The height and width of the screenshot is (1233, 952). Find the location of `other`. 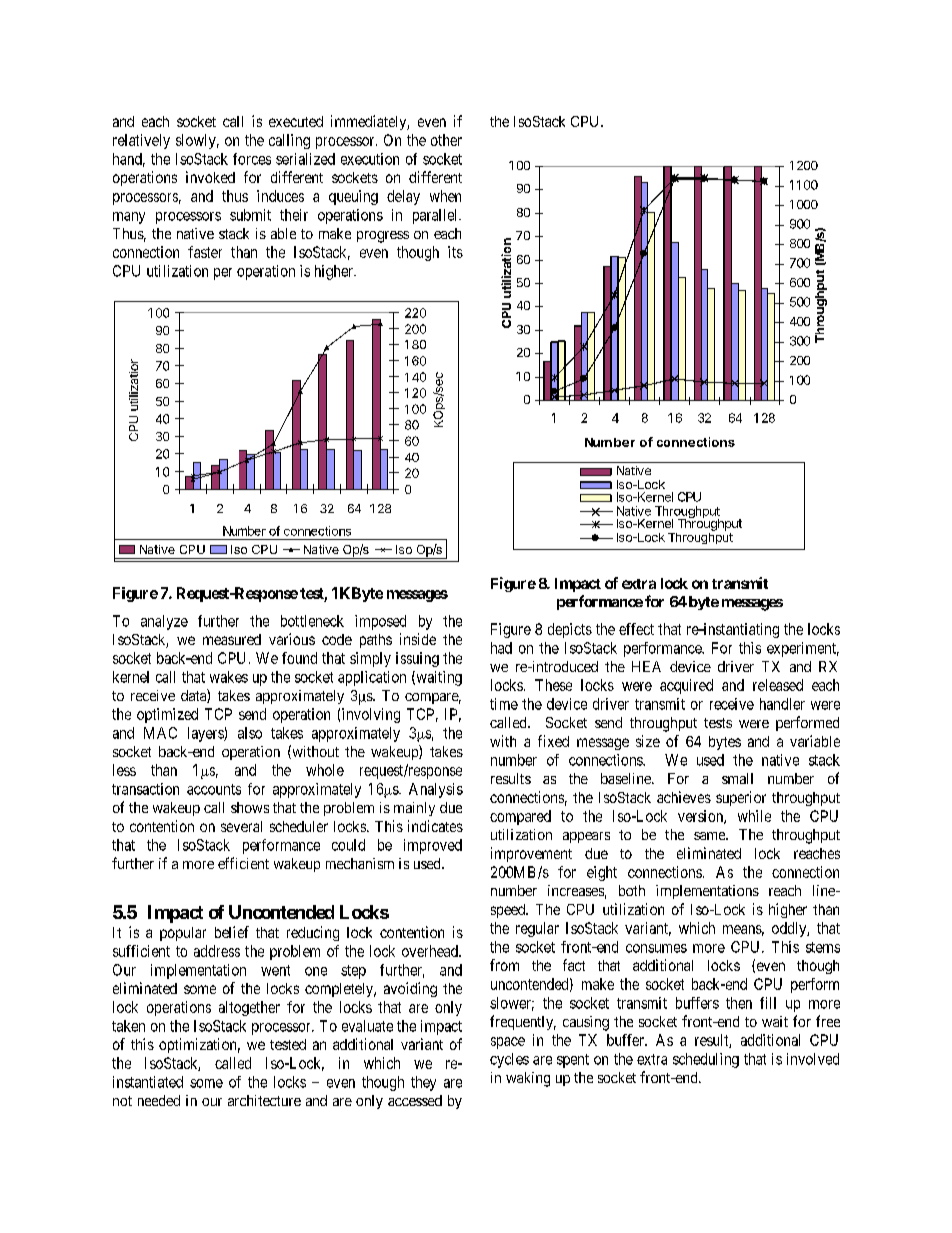

other is located at coordinates (446, 140).
